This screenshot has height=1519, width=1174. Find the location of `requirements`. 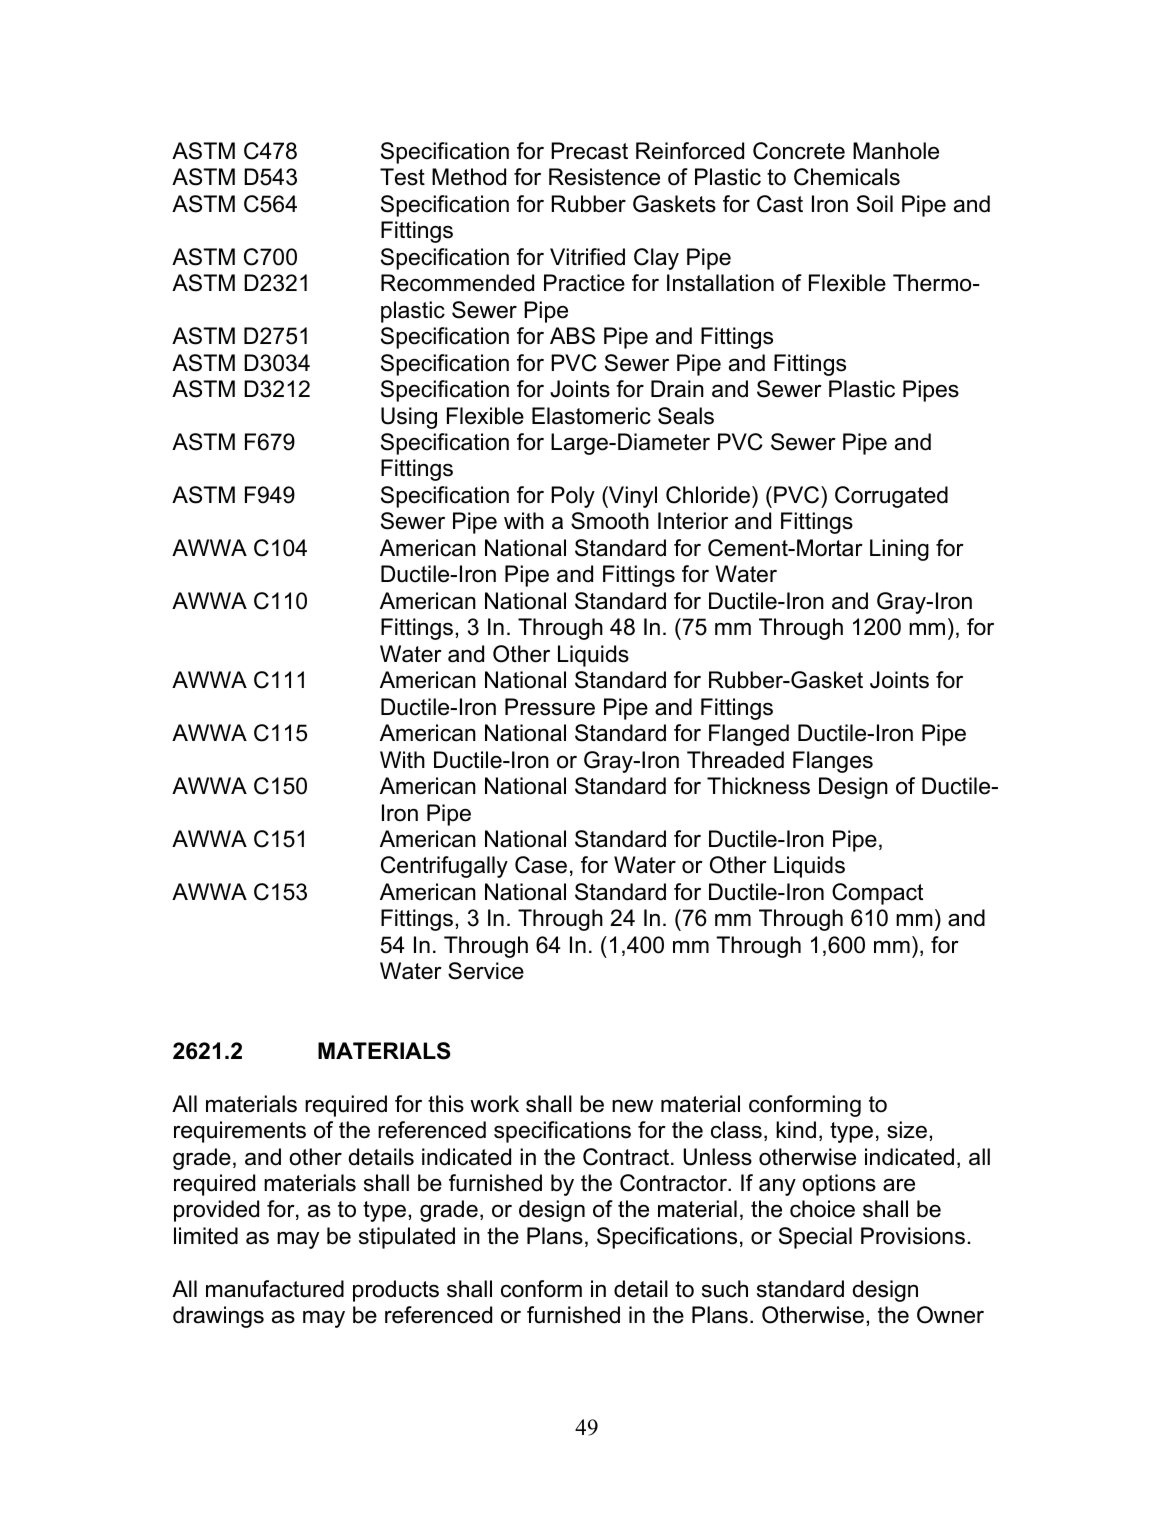

requirements is located at coordinates (240, 1132).
